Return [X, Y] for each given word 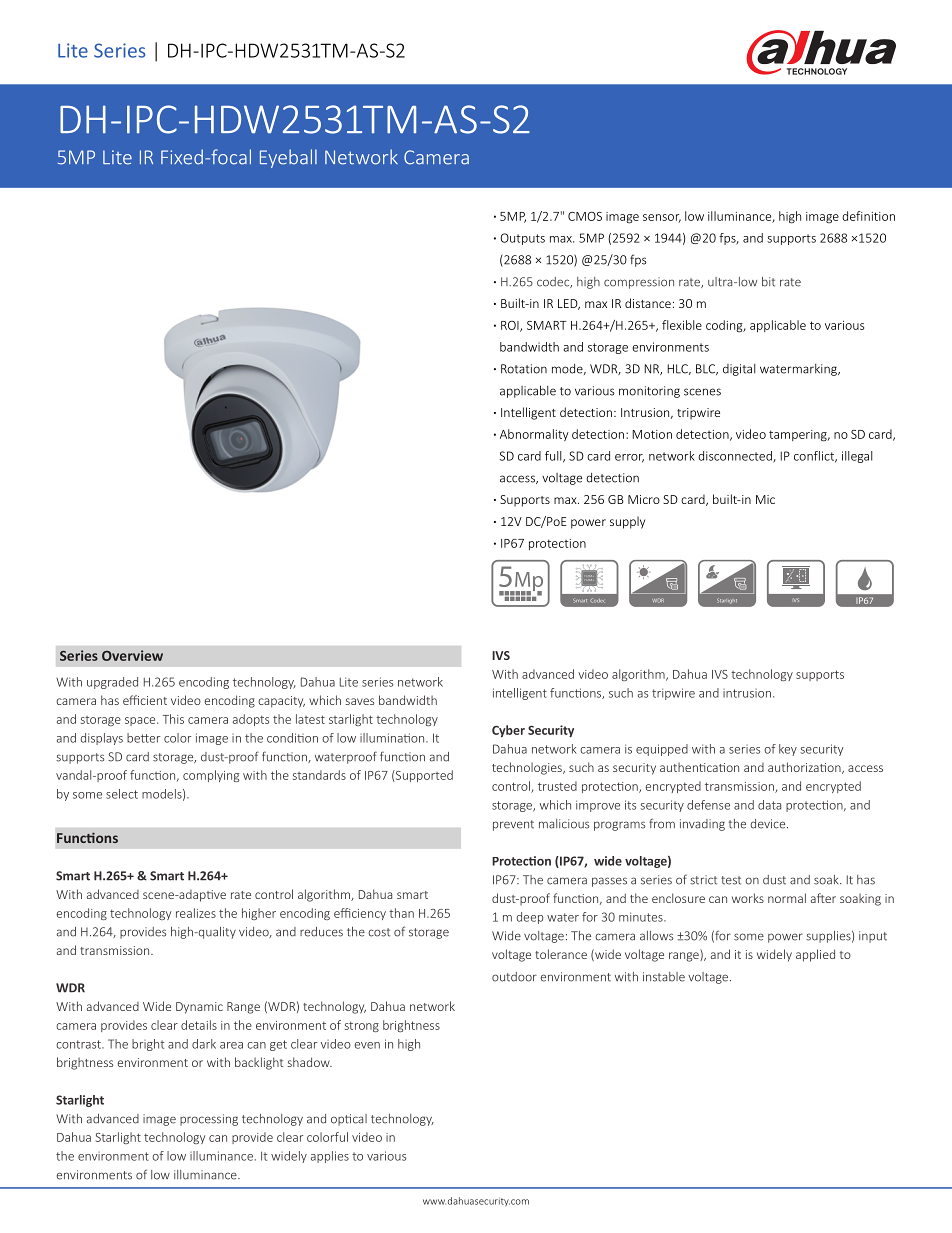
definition [868, 216]
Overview [132, 655]
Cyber [508, 731]
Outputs [522, 239]
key [788, 750]
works [748, 898]
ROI [511, 326]
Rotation [524, 369]
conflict [815, 457]
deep [530, 918]
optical [349, 1120]
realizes [196, 913]
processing [209, 1120]
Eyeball [288, 158]
